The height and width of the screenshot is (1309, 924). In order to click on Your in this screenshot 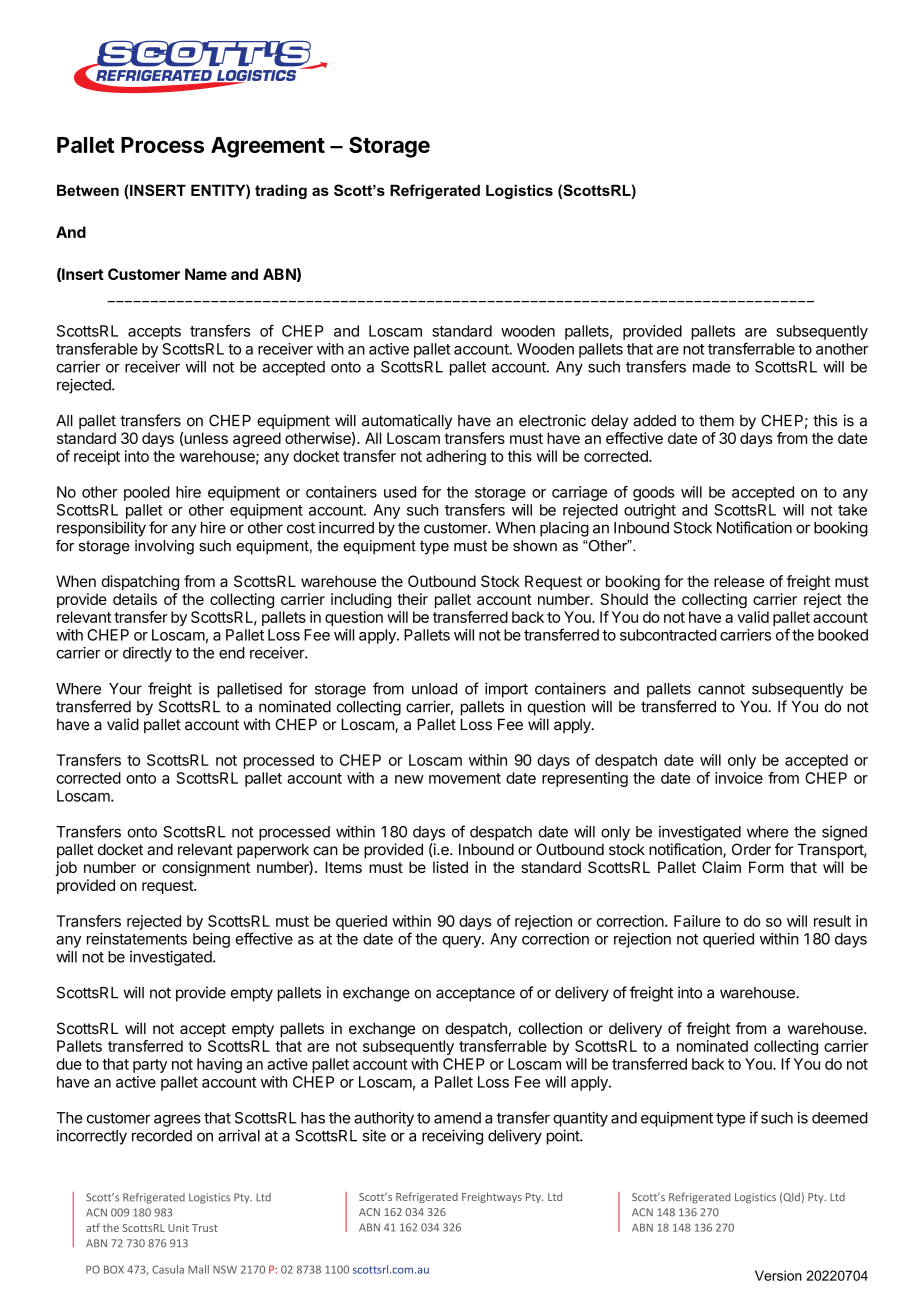, I will do `click(125, 689)`.
